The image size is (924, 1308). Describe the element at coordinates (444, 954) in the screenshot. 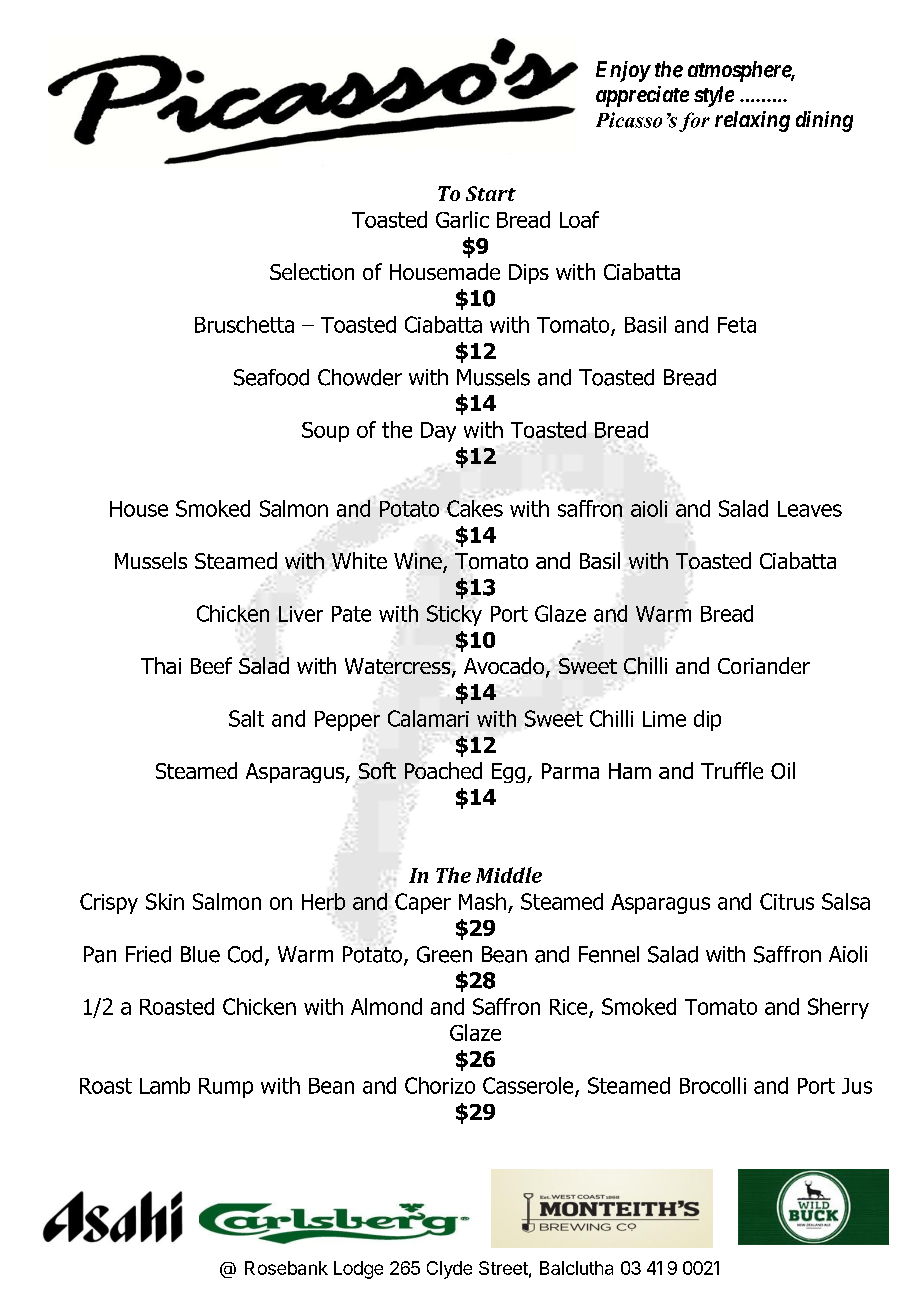

I see `Green` at that location.
